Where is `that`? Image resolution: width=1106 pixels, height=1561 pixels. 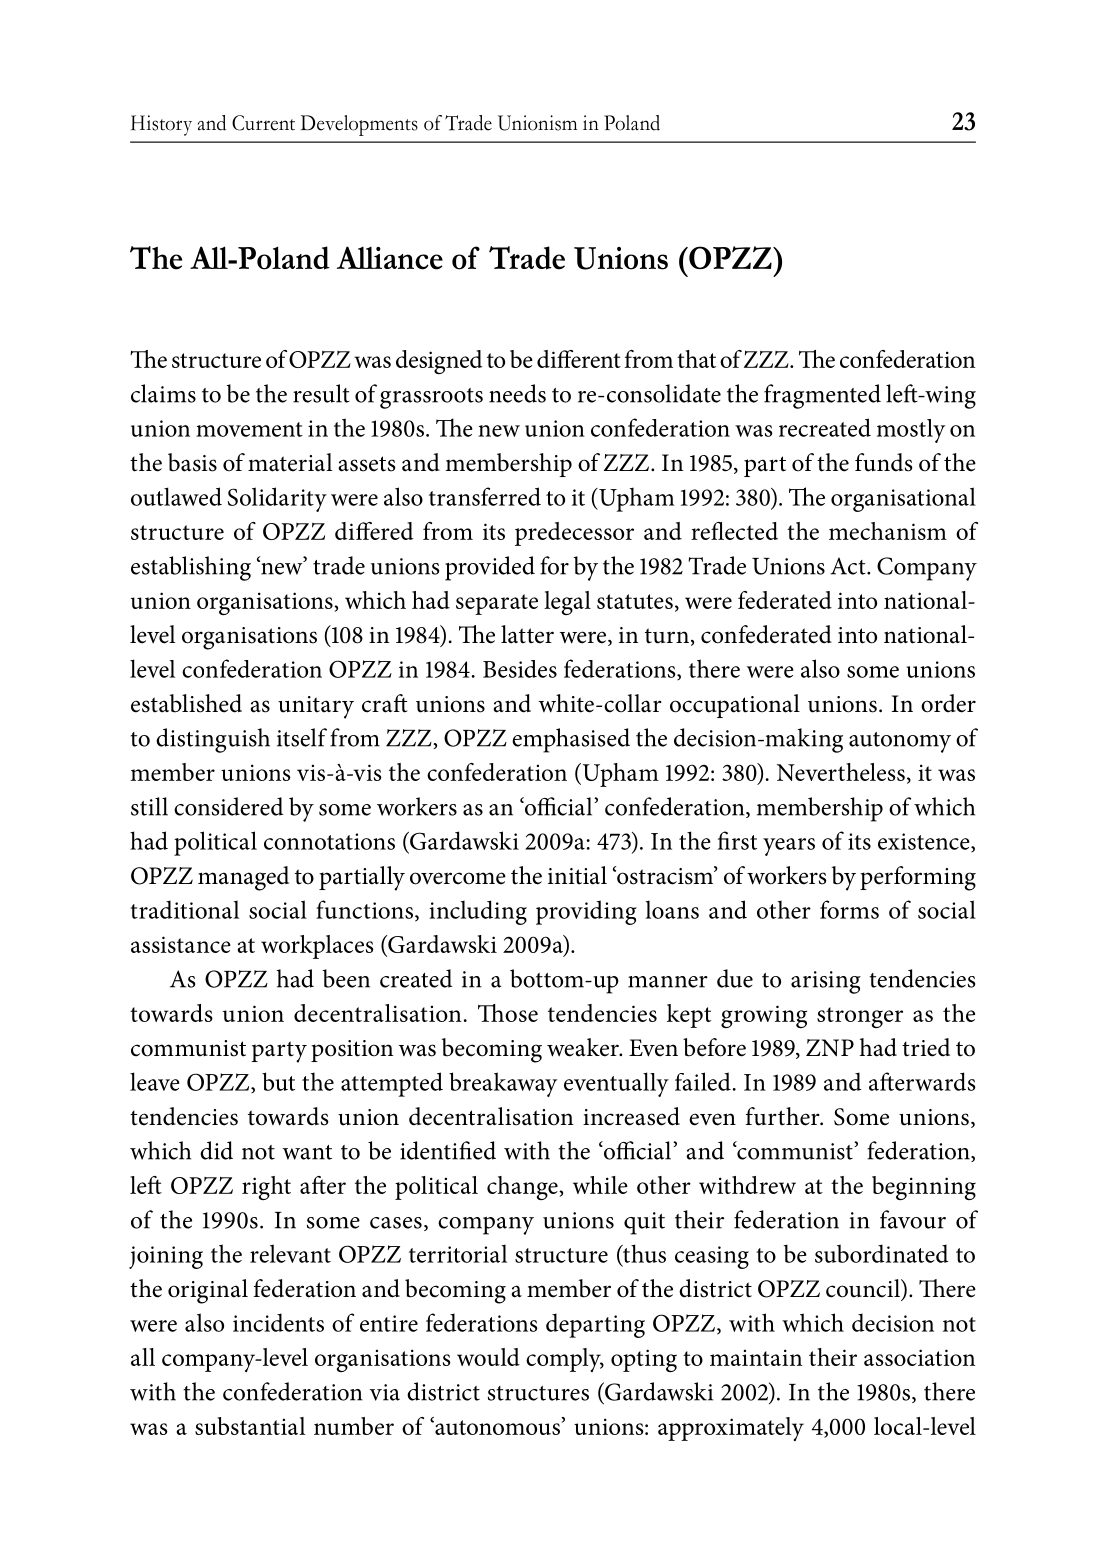
that is located at coordinates (696, 359).
